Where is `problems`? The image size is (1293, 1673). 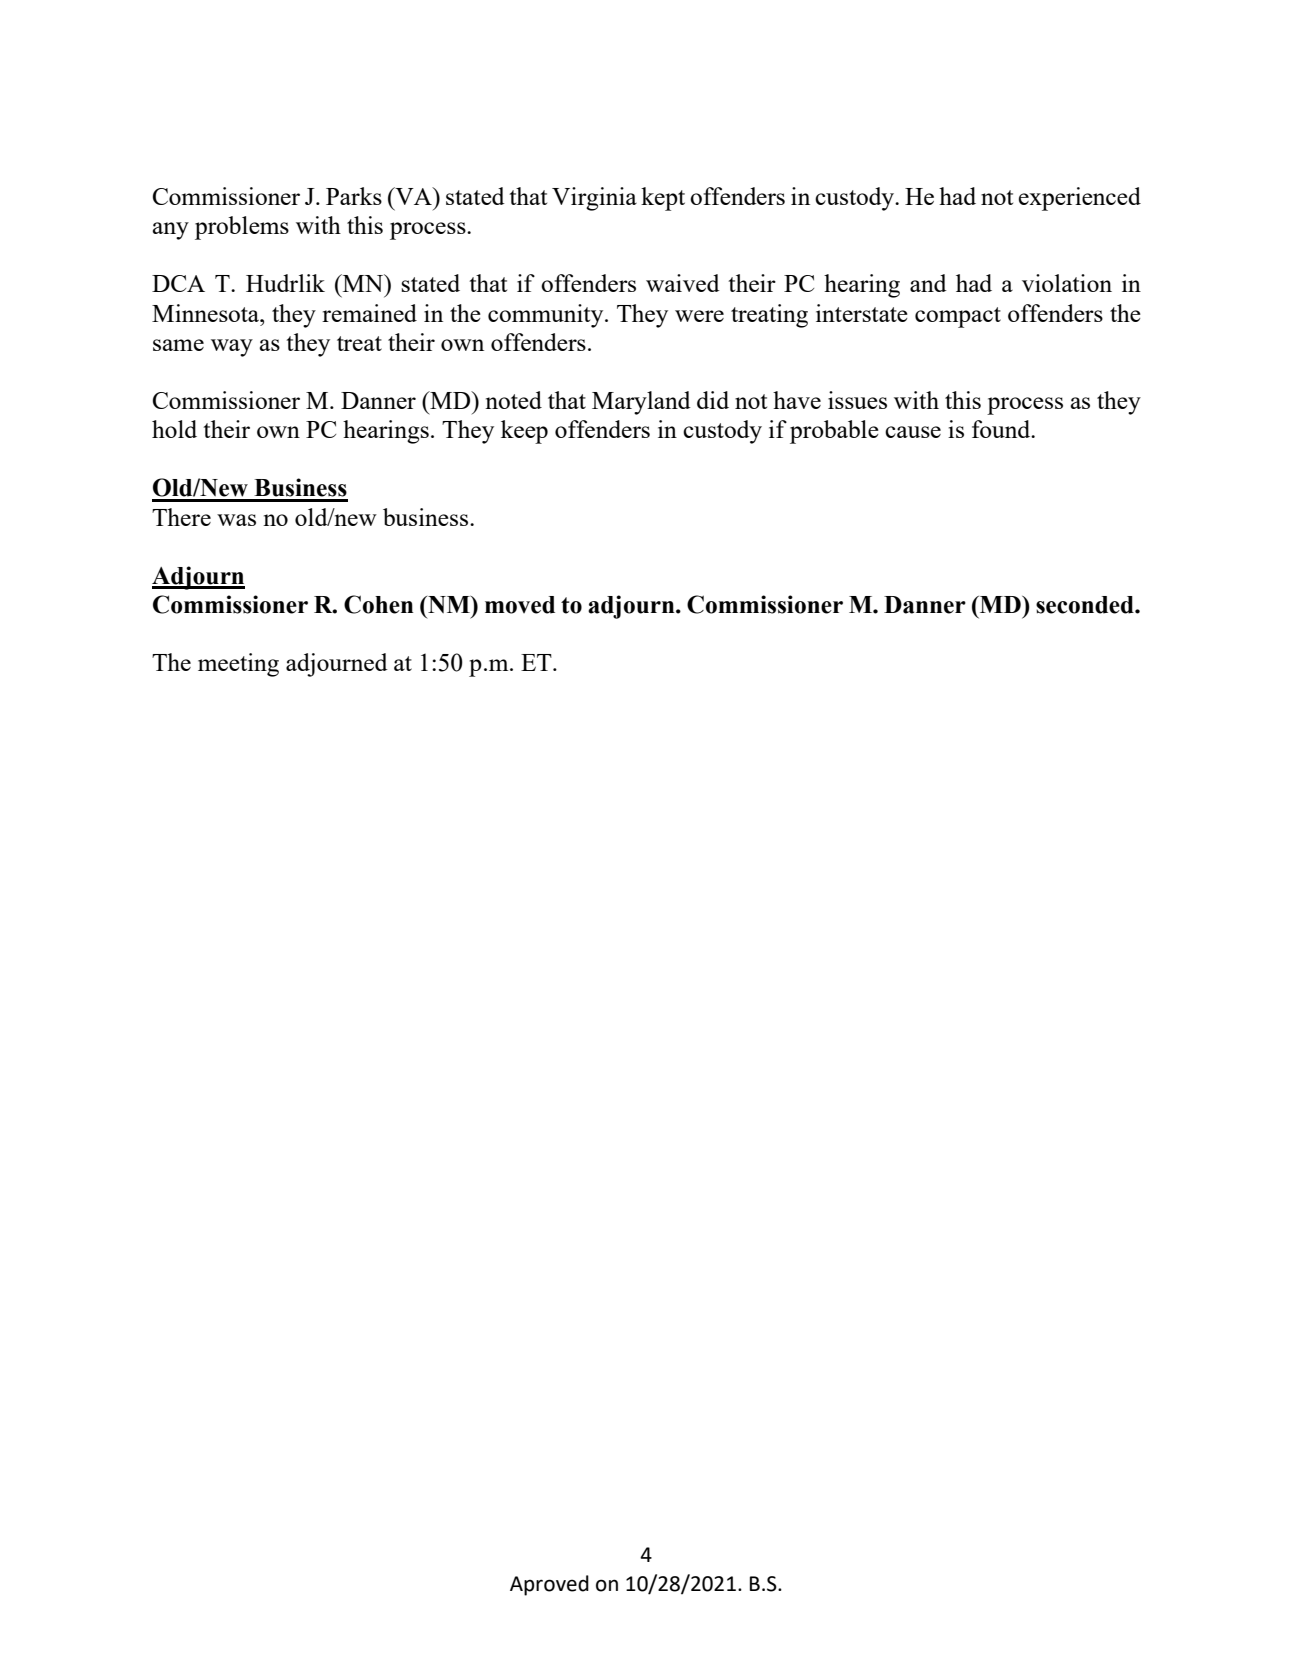
problems is located at coordinates (242, 228).
